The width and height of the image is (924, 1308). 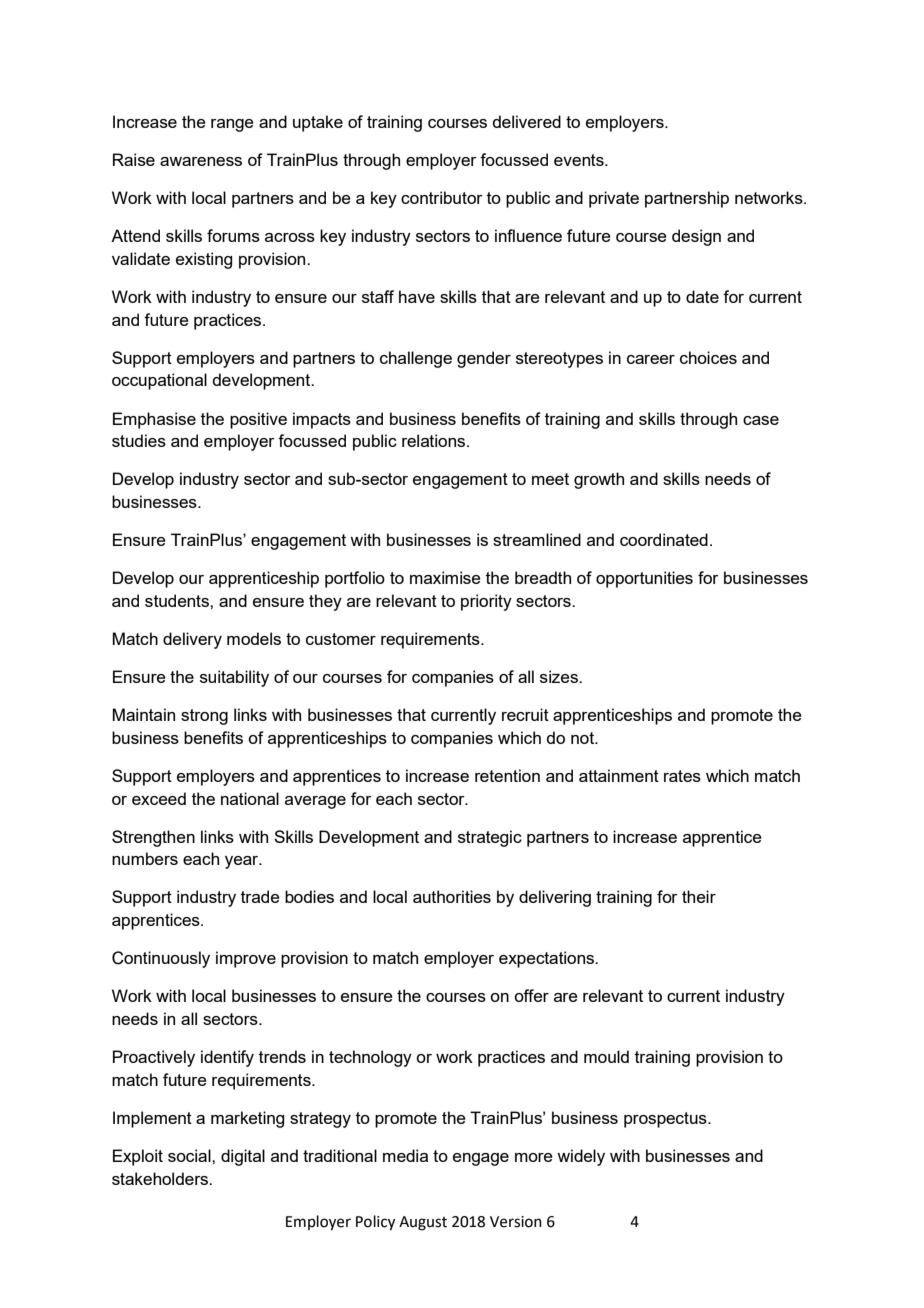 What do you see at coordinates (423, 1223) in the image?
I see `August` at bounding box center [423, 1223].
